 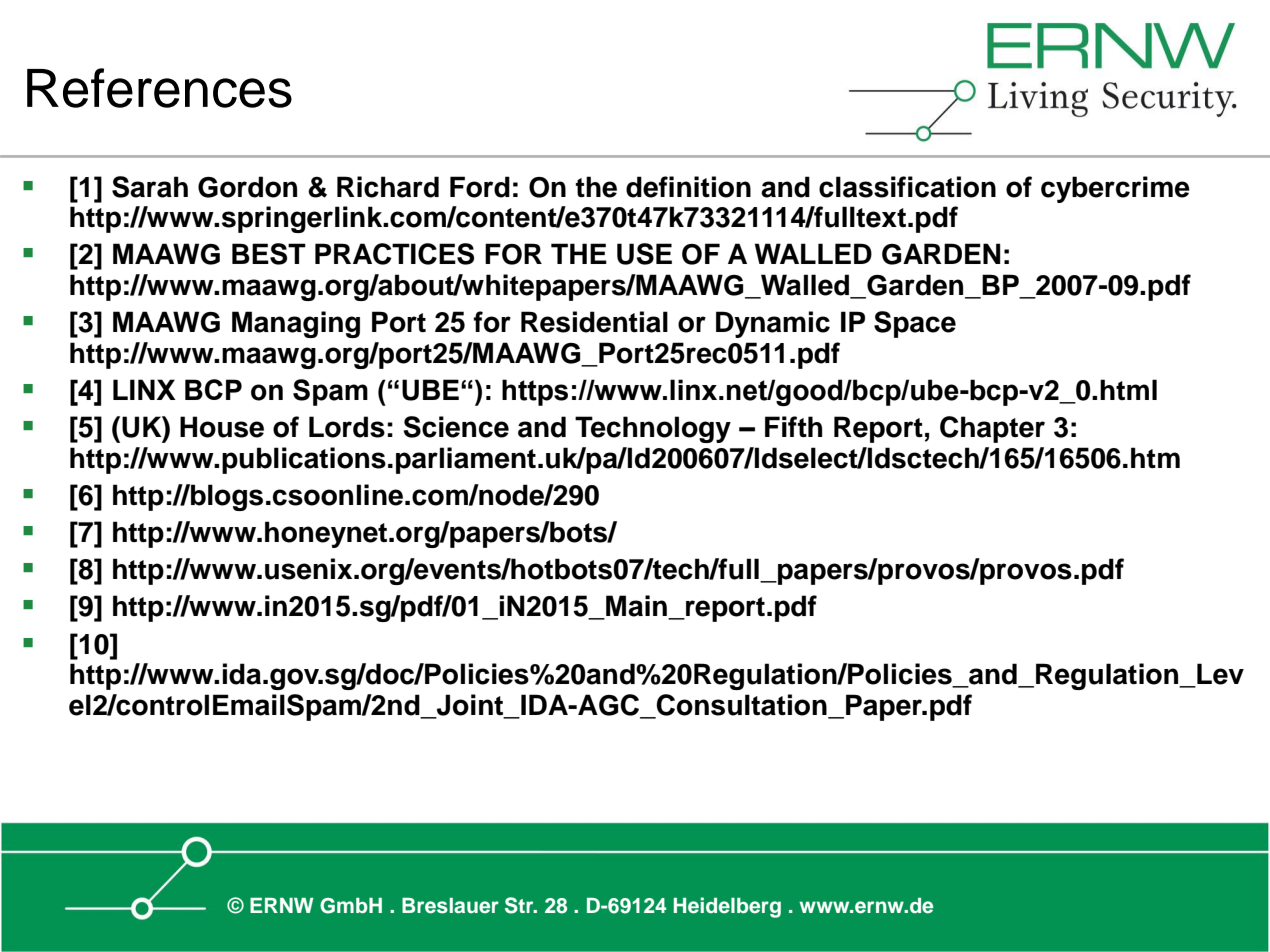 What do you see at coordinates (727, 907) in the document?
I see `Heidelberg` at bounding box center [727, 907].
